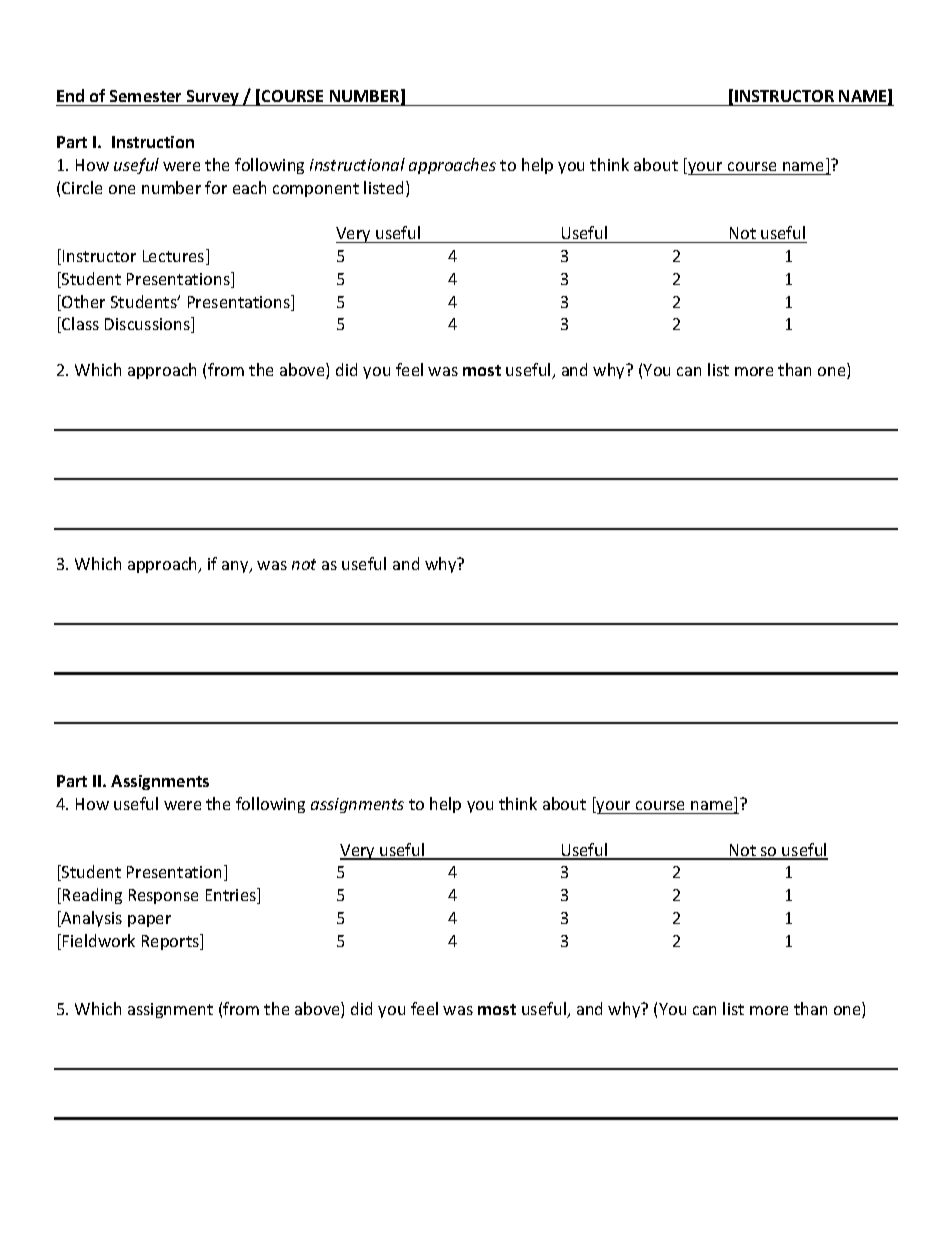  Describe the element at coordinates (316, 190) in the page. I see `component` at that location.
